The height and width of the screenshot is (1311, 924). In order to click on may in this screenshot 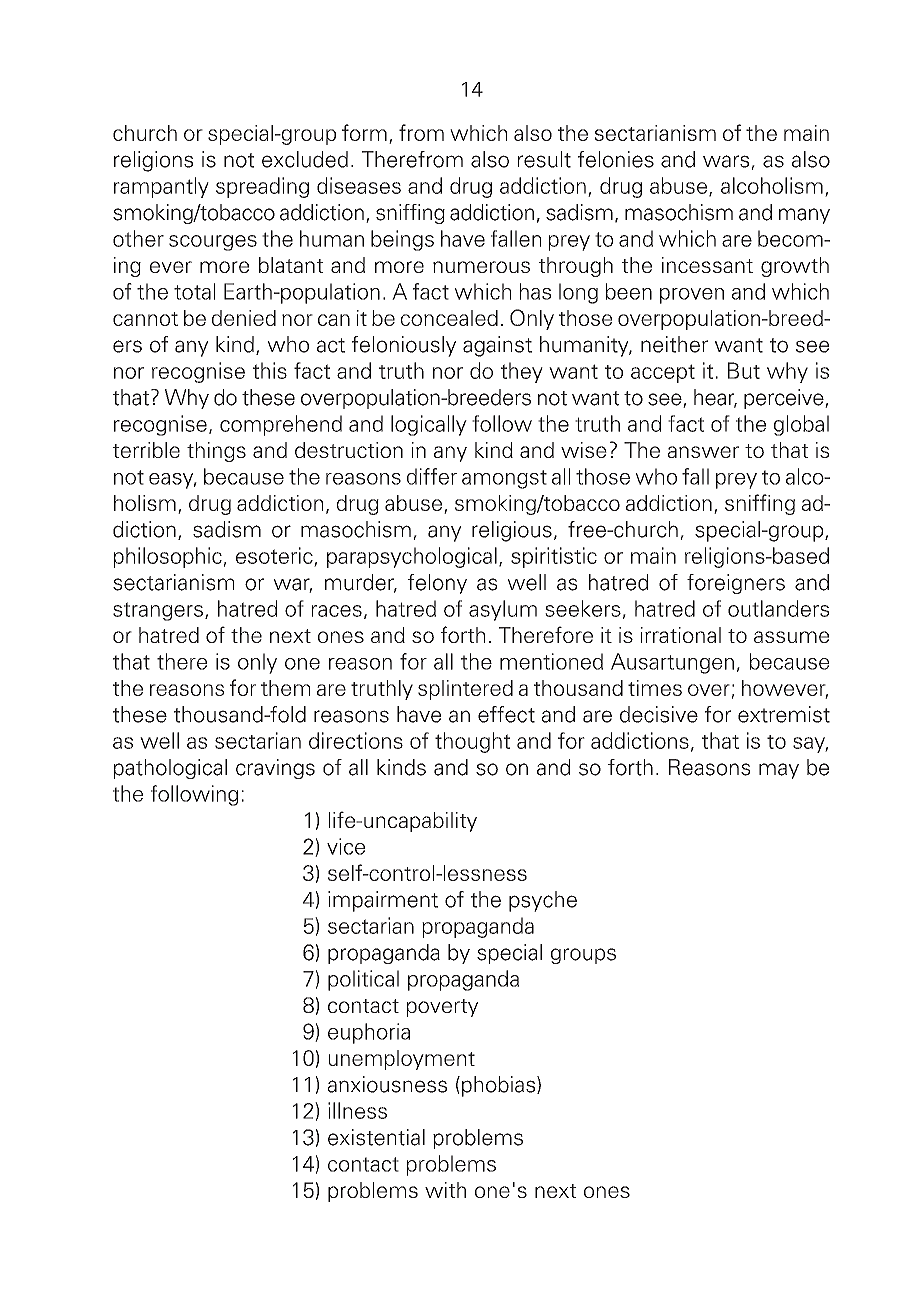, I will do `click(779, 771)`.
